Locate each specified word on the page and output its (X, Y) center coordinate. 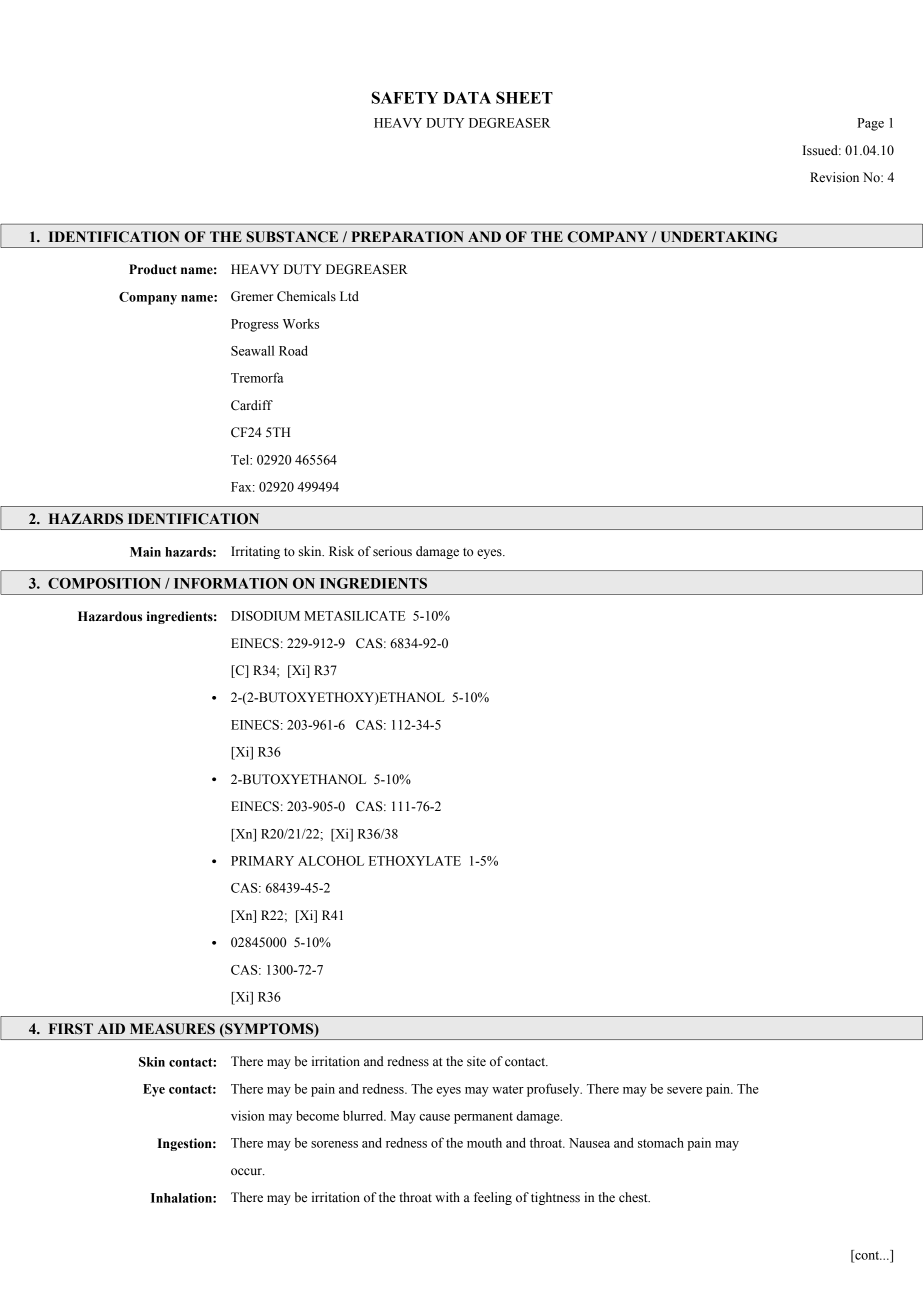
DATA (467, 98)
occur (247, 1171)
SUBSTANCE (292, 237)
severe (684, 1090)
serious (392, 551)
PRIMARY (262, 861)
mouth (484, 1142)
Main (145, 552)
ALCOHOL (331, 861)
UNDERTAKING (719, 237)
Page (870, 124)
